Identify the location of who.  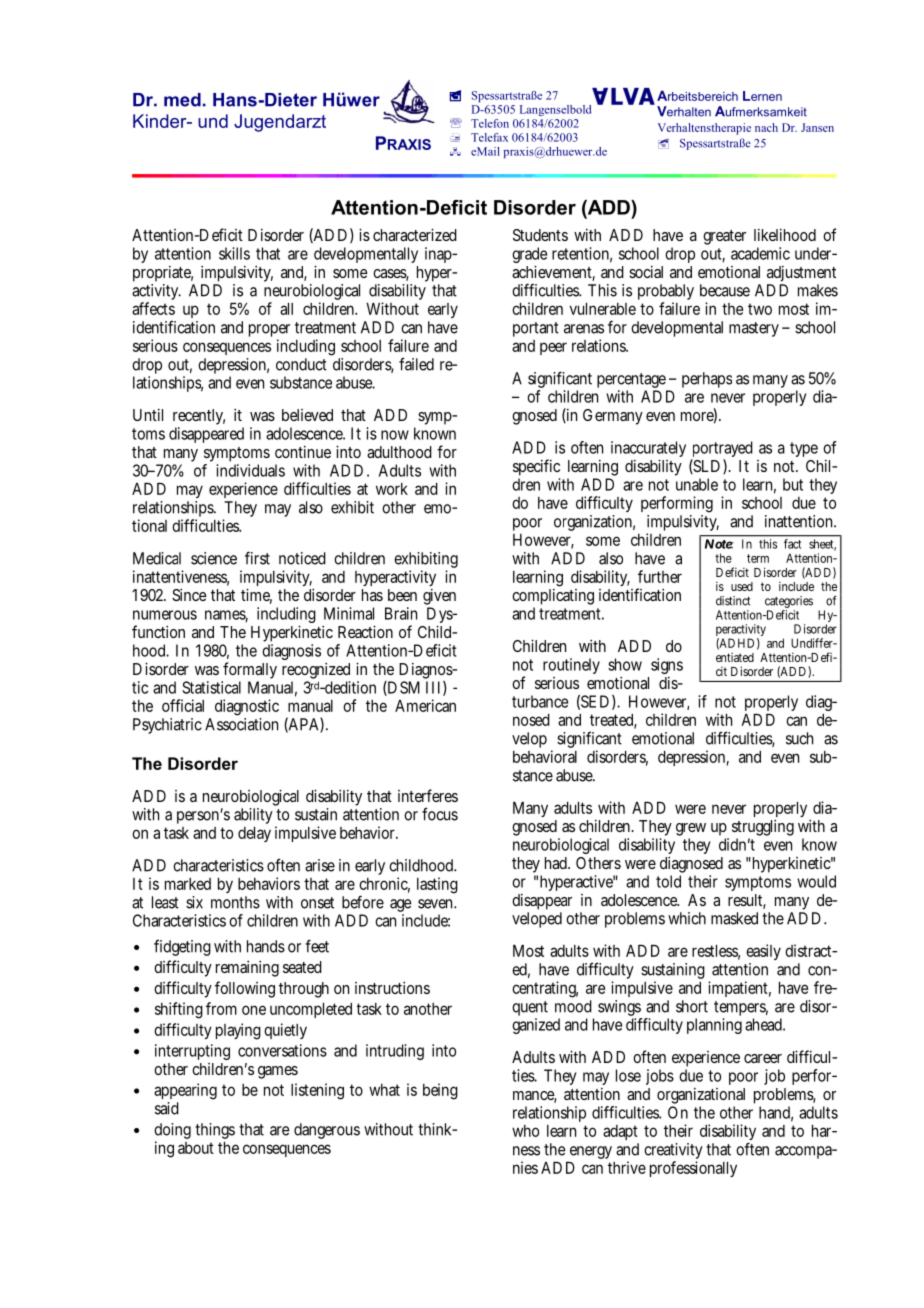
(525, 1131).
